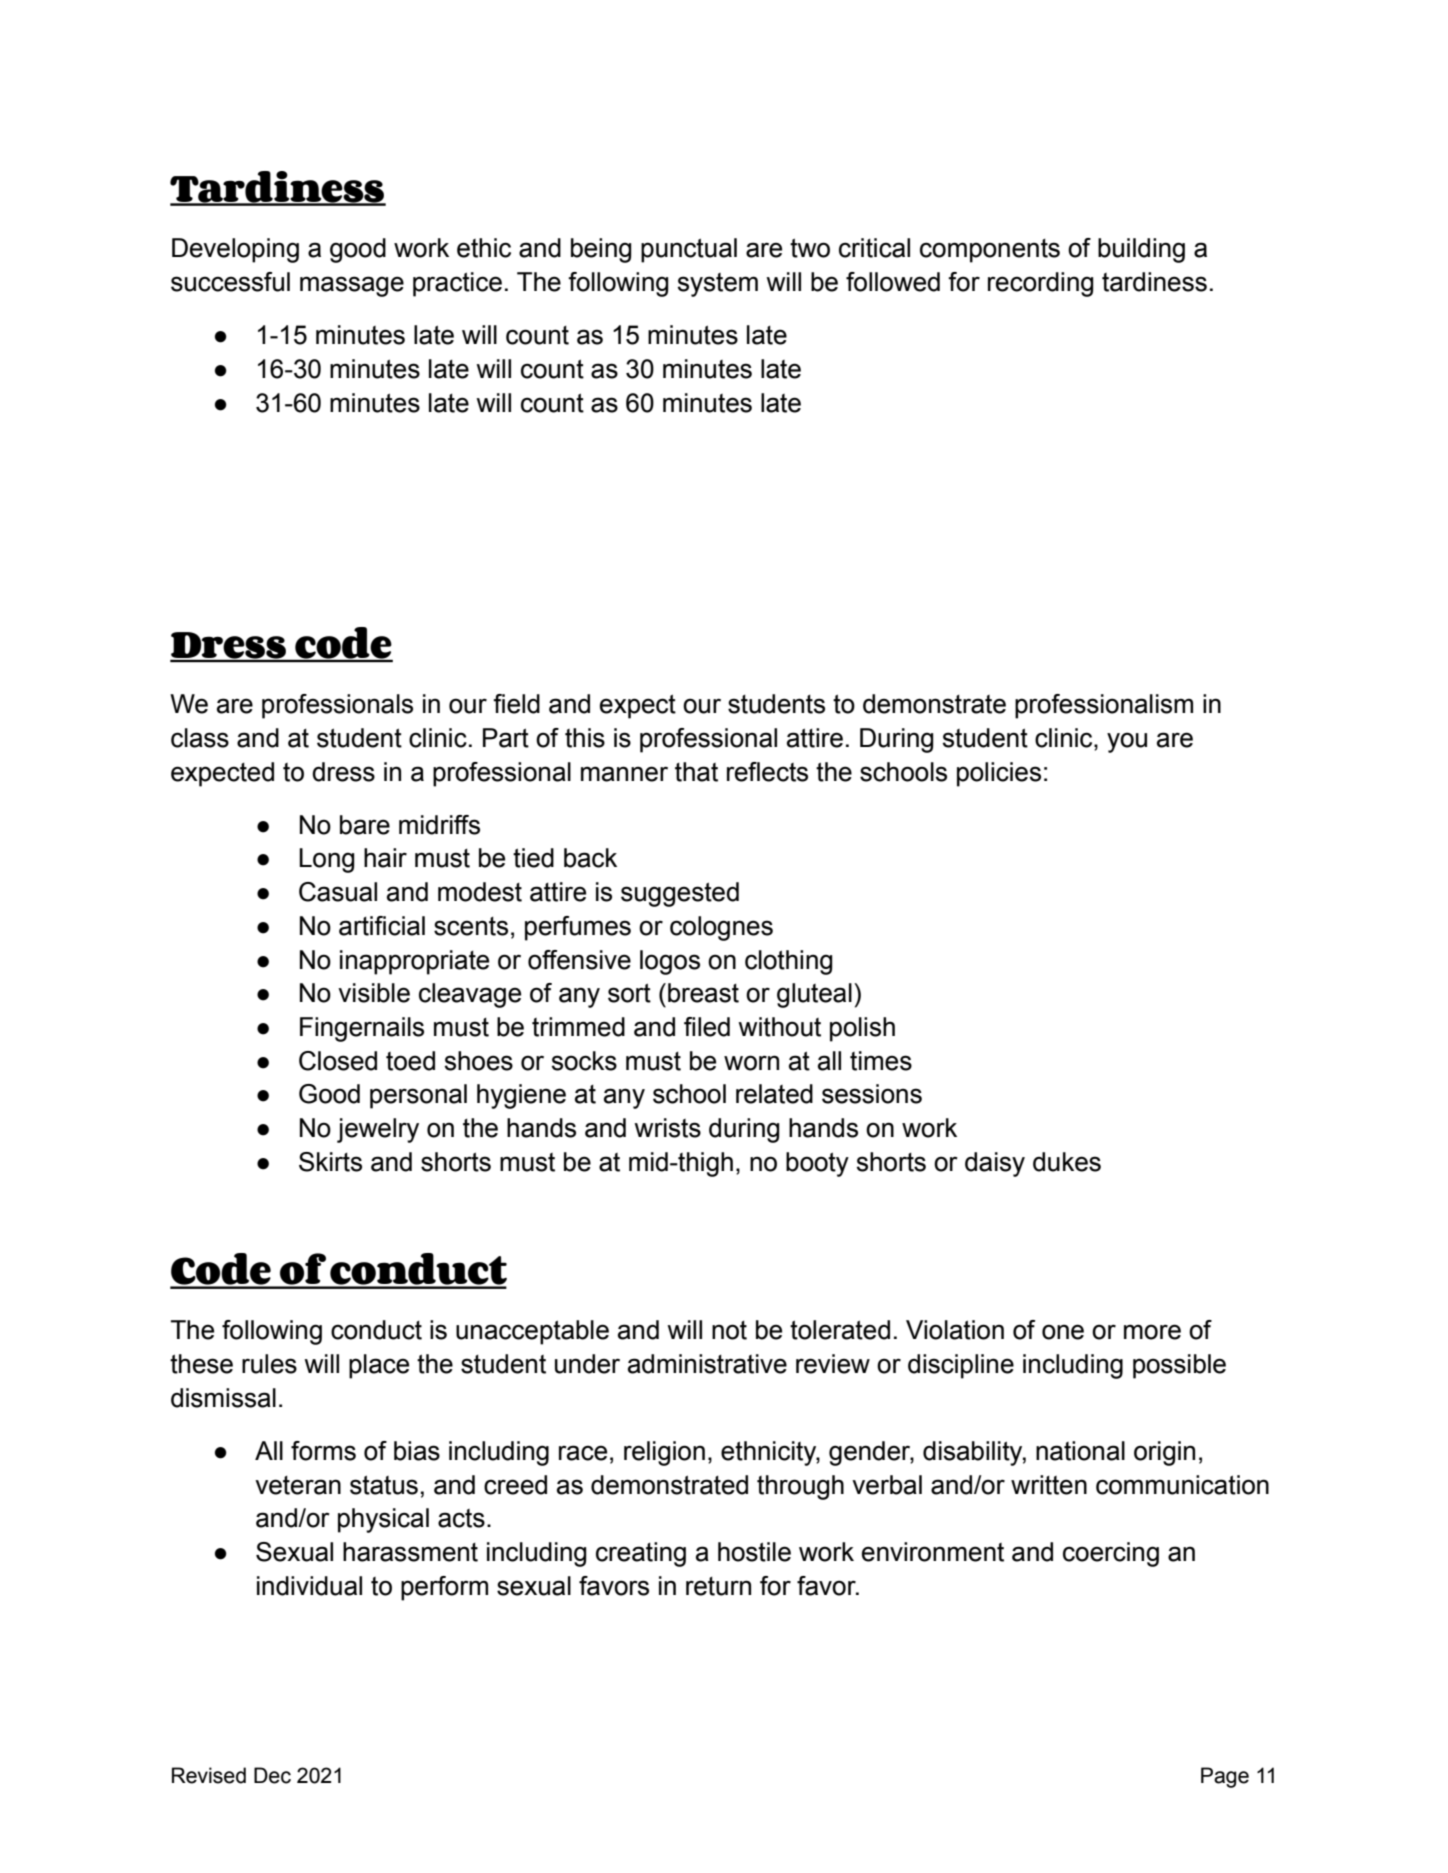  What do you see at coordinates (696, 772) in the screenshot?
I see `that` at bounding box center [696, 772].
